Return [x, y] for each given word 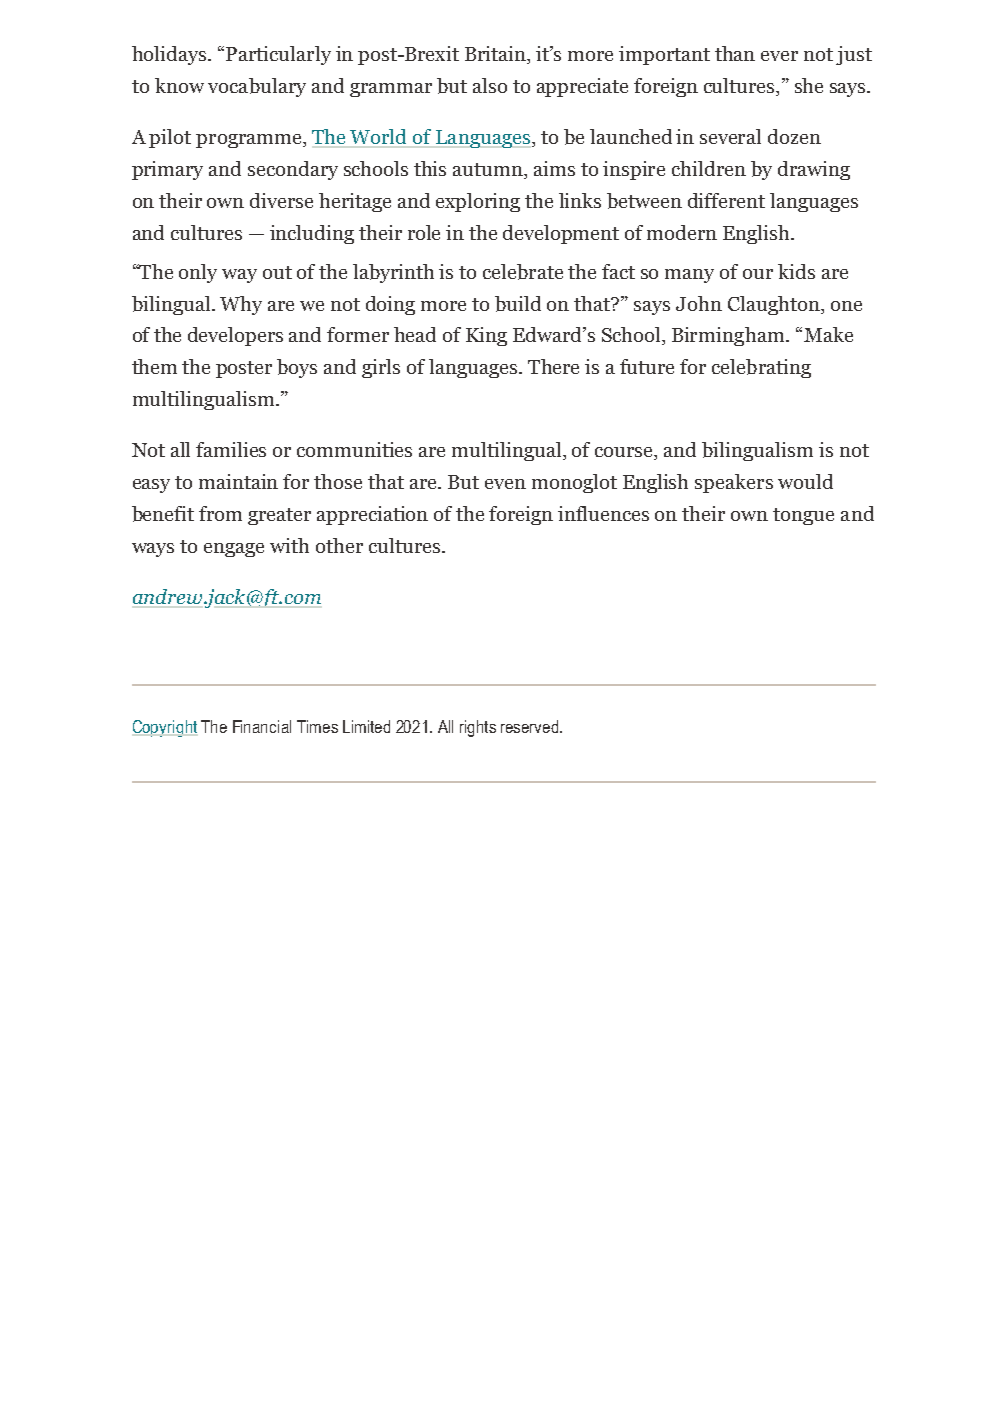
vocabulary [257, 87]
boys [297, 368]
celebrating [761, 368]
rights [478, 728]
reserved [531, 726]
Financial [262, 726]
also [490, 85]
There [553, 366]
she [809, 85]
